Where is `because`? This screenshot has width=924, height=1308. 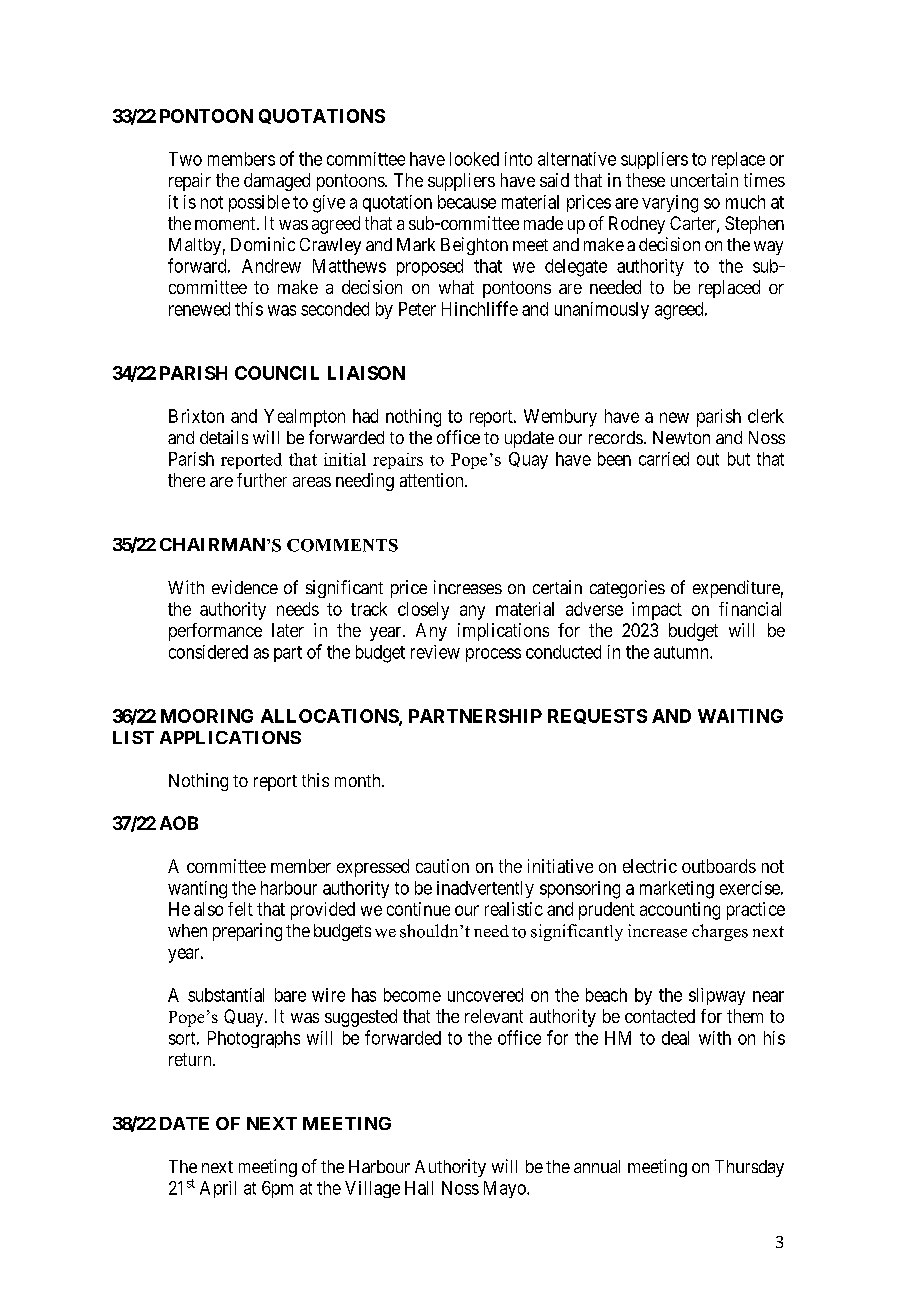 because is located at coordinates (467, 202).
